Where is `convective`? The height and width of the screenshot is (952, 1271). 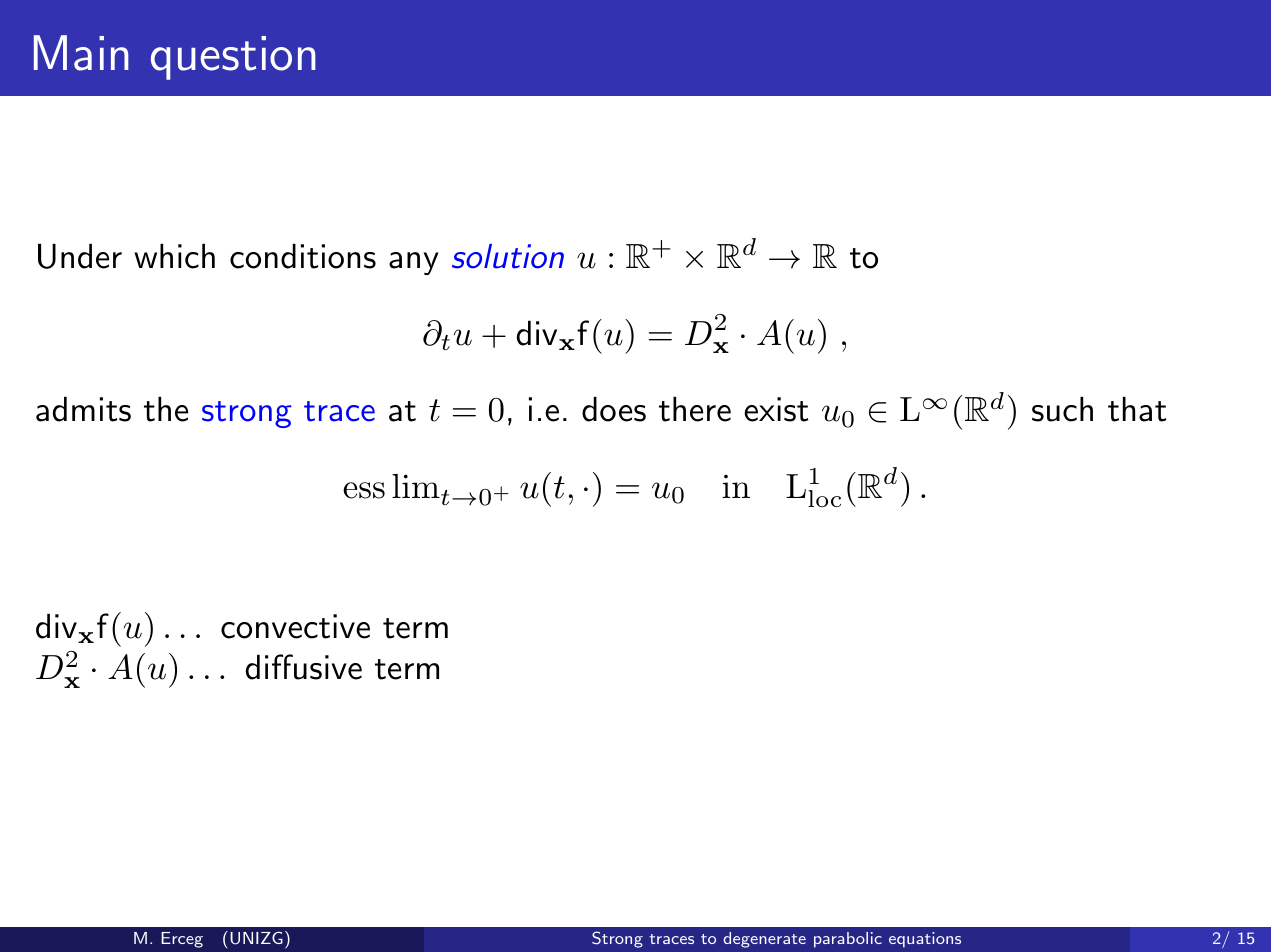 convective is located at coordinates (295, 626).
